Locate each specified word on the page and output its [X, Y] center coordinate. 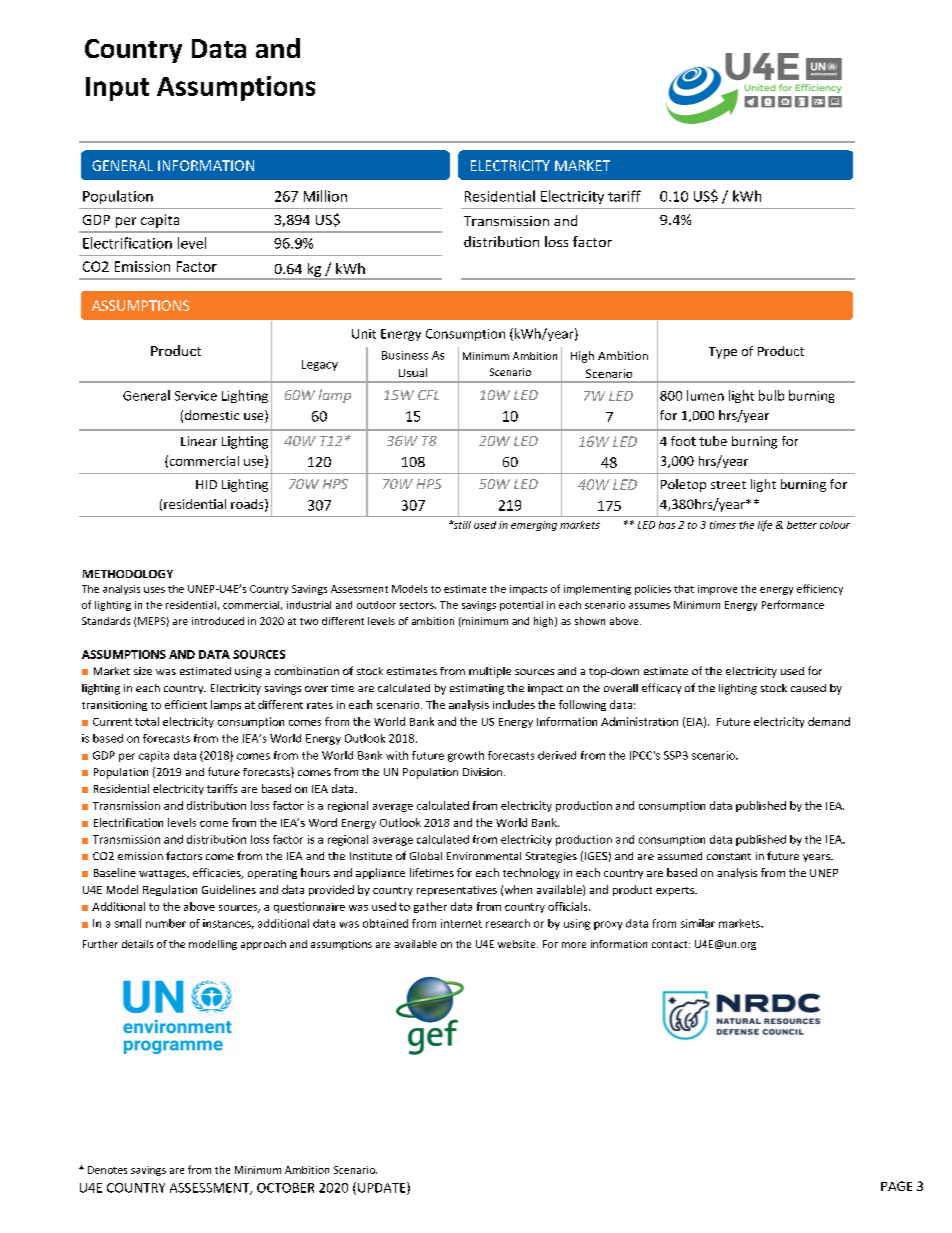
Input [117, 89]
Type [723, 353]
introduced [218, 621]
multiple [490, 672]
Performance [793, 604]
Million [325, 196]
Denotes [107, 1170]
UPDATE [383, 1188]
